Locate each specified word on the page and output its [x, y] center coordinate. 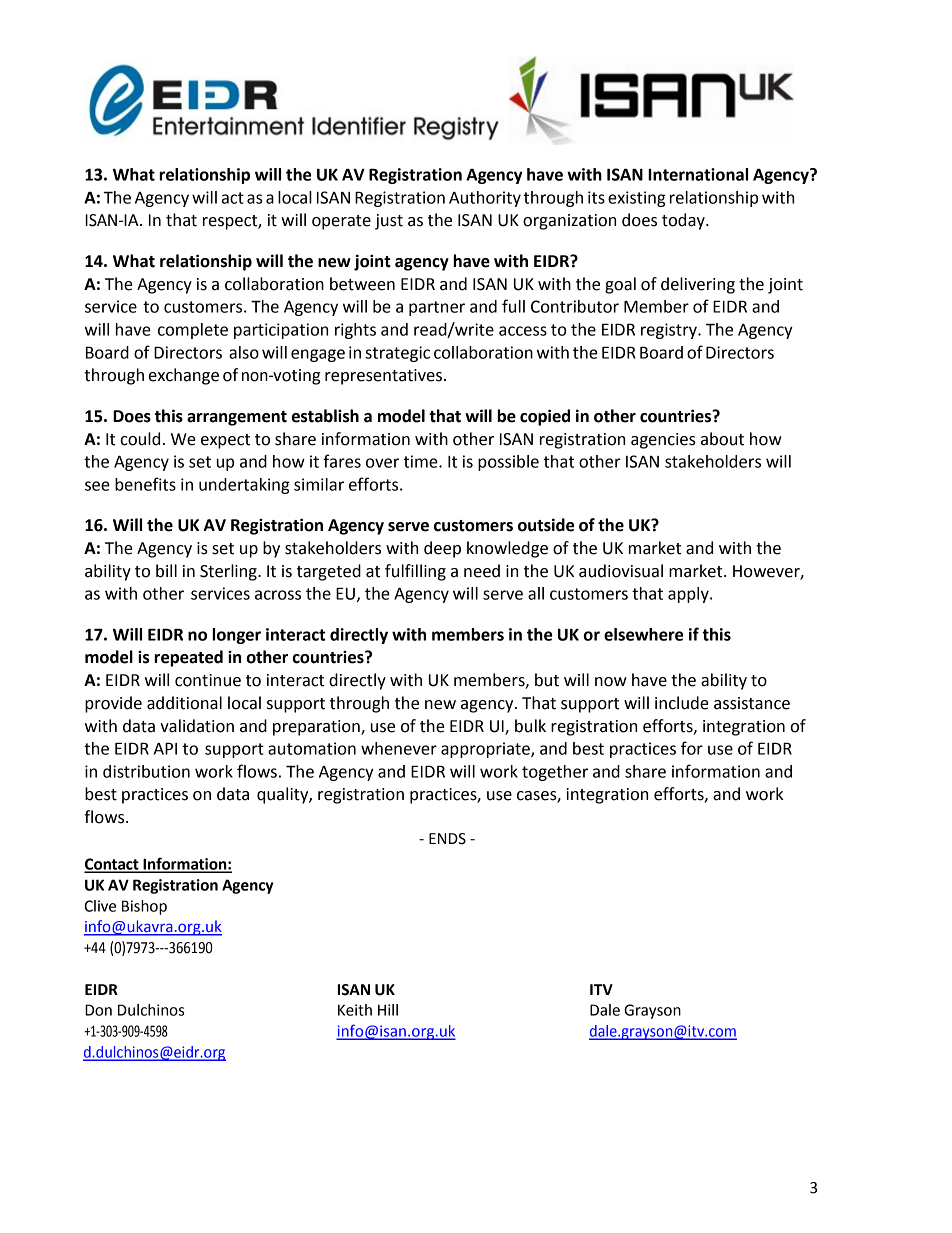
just [389, 222]
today [684, 221]
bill [166, 571]
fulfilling [415, 572]
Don [98, 1010]
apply [689, 595]
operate [341, 222]
